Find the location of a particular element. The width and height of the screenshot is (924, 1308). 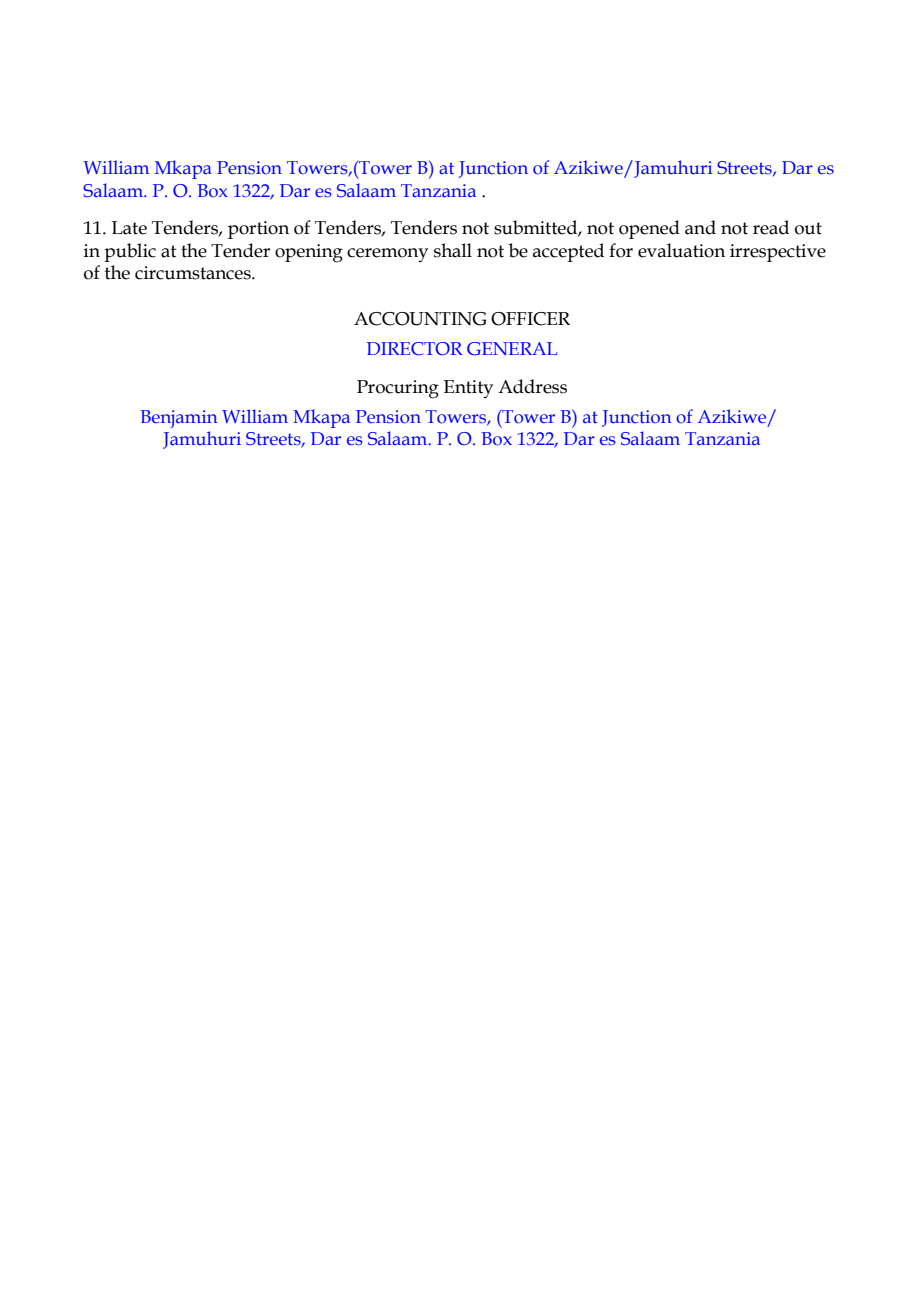

Procuring is located at coordinates (398, 389).
